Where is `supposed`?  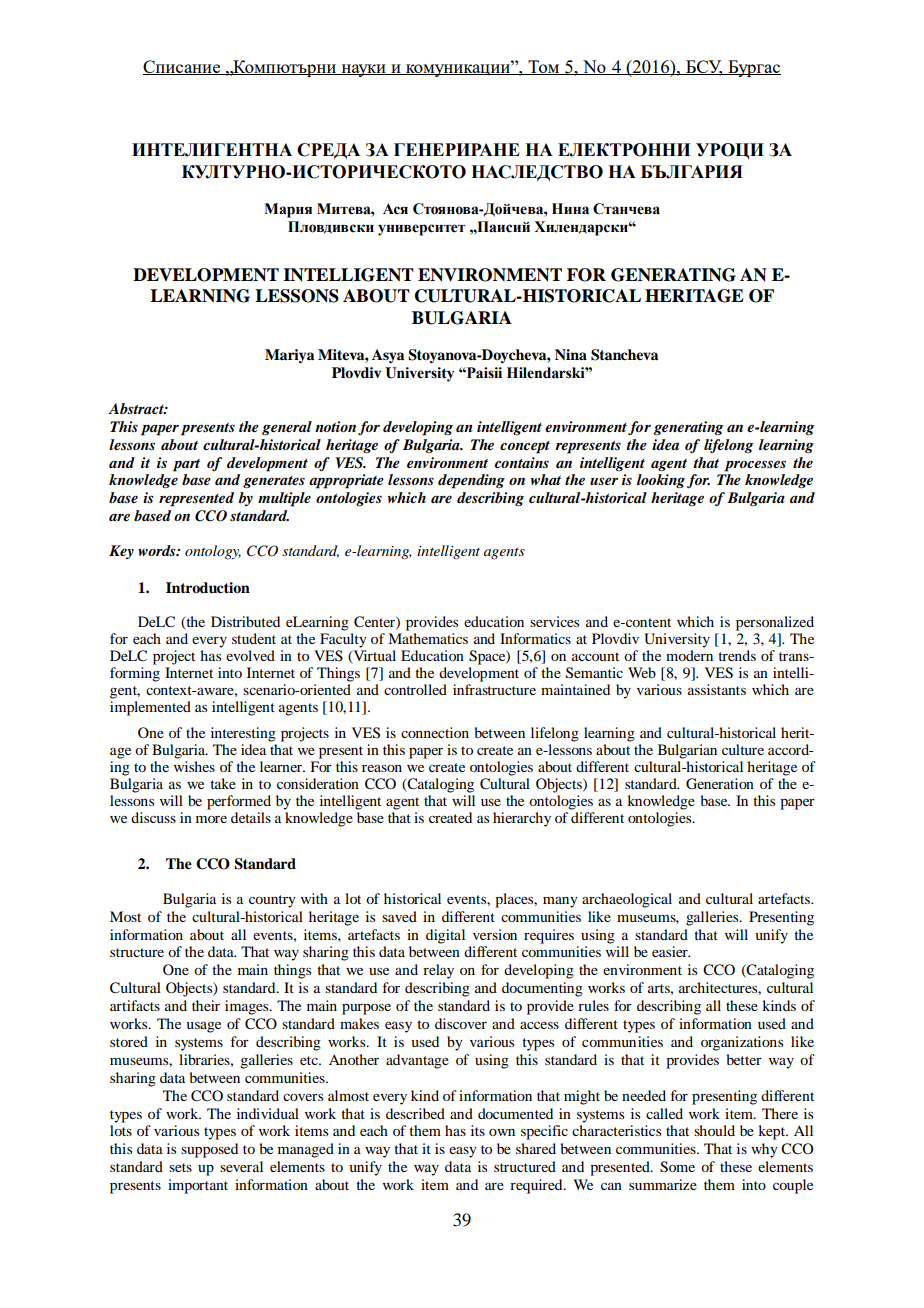
supposed is located at coordinates (209, 1150).
